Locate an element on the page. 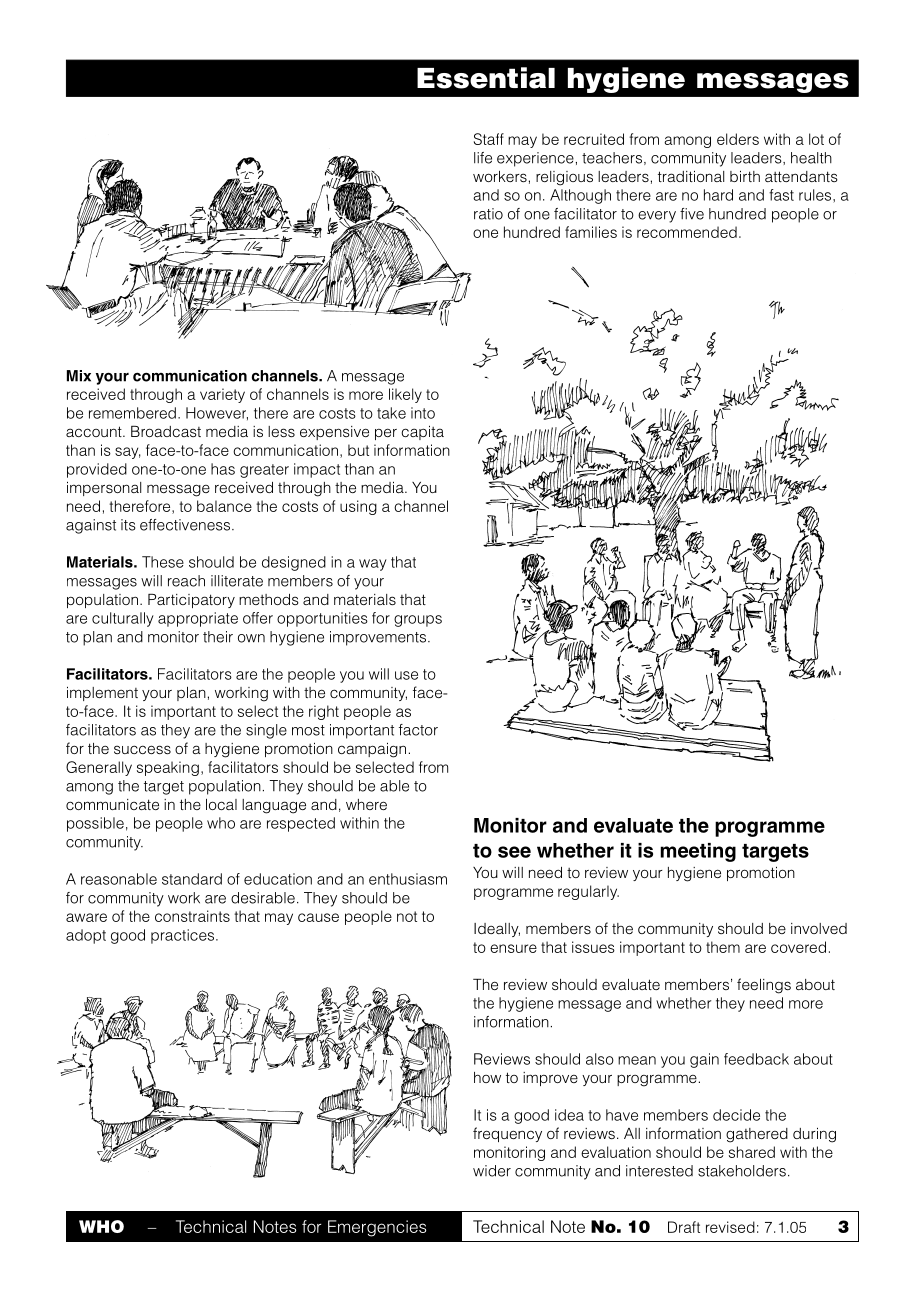  Emergencies is located at coordinates (377, 1228).
